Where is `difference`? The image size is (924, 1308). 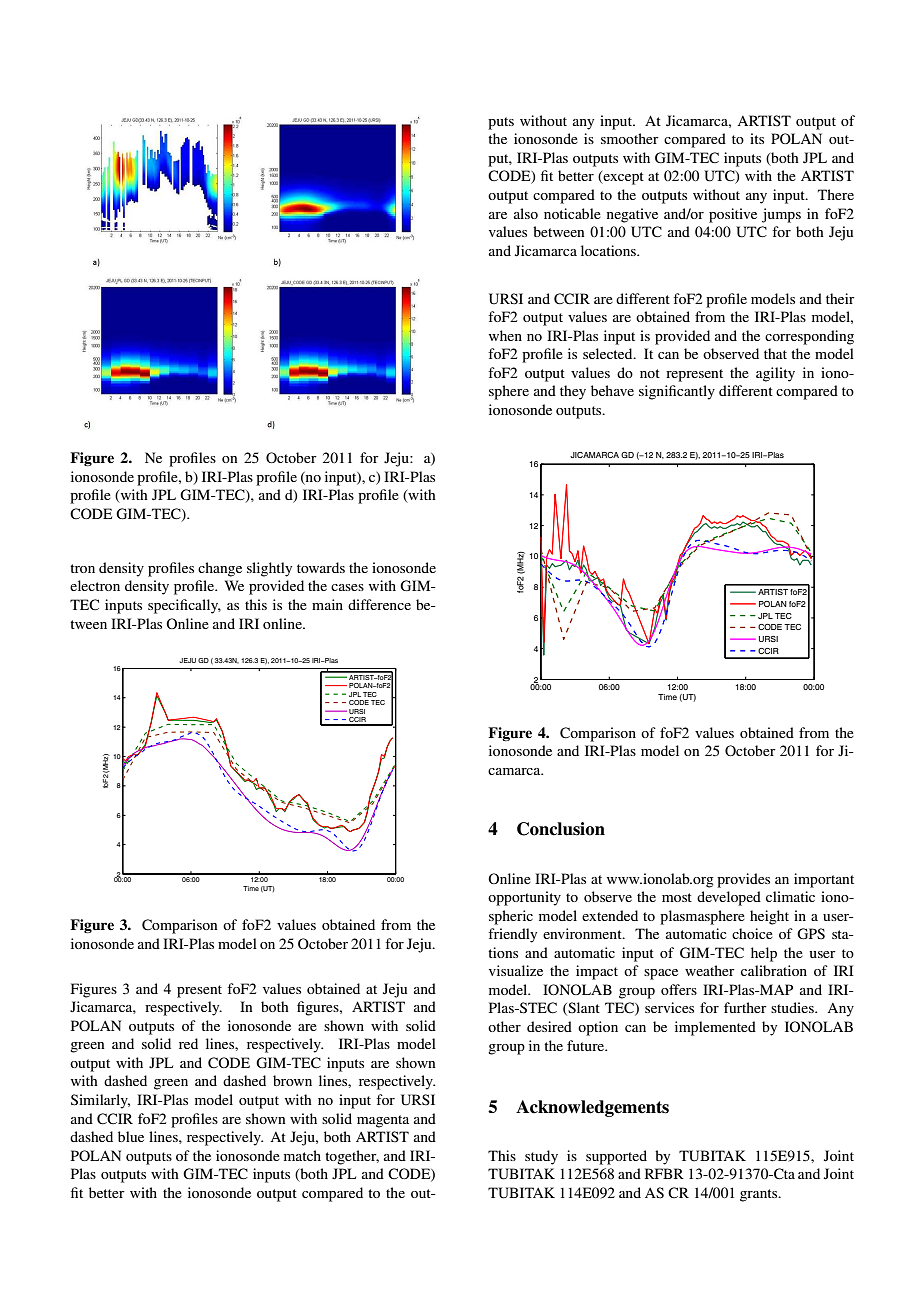
difference is located at coordinates (379, 604).
